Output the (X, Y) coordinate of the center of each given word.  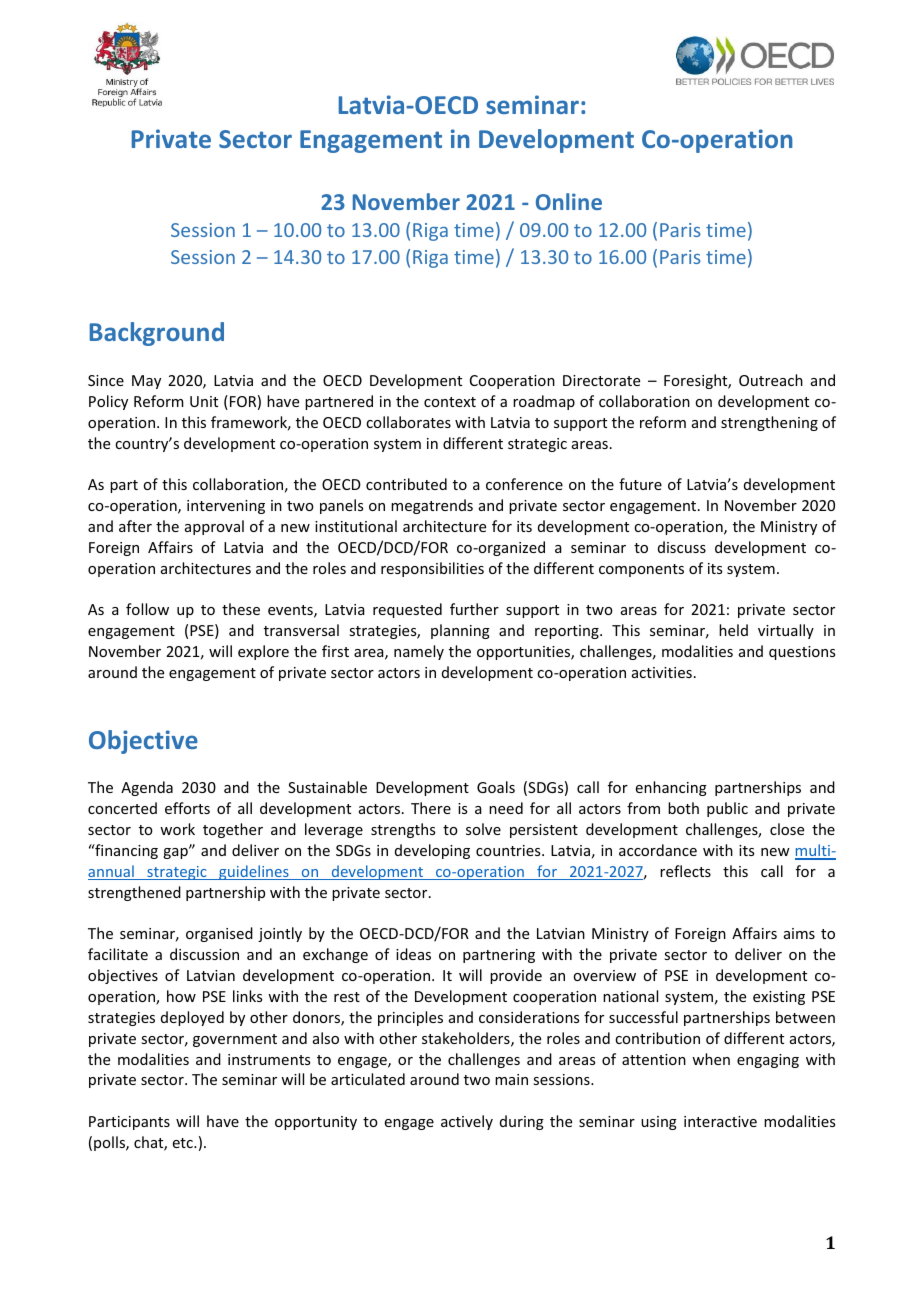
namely (419, 652)
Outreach (771, 380)
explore (263, 652)
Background (157, 334)
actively (467, 1122)
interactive (720, 1121)
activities (662, 672)
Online (569, 201)
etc (184, 1143)
